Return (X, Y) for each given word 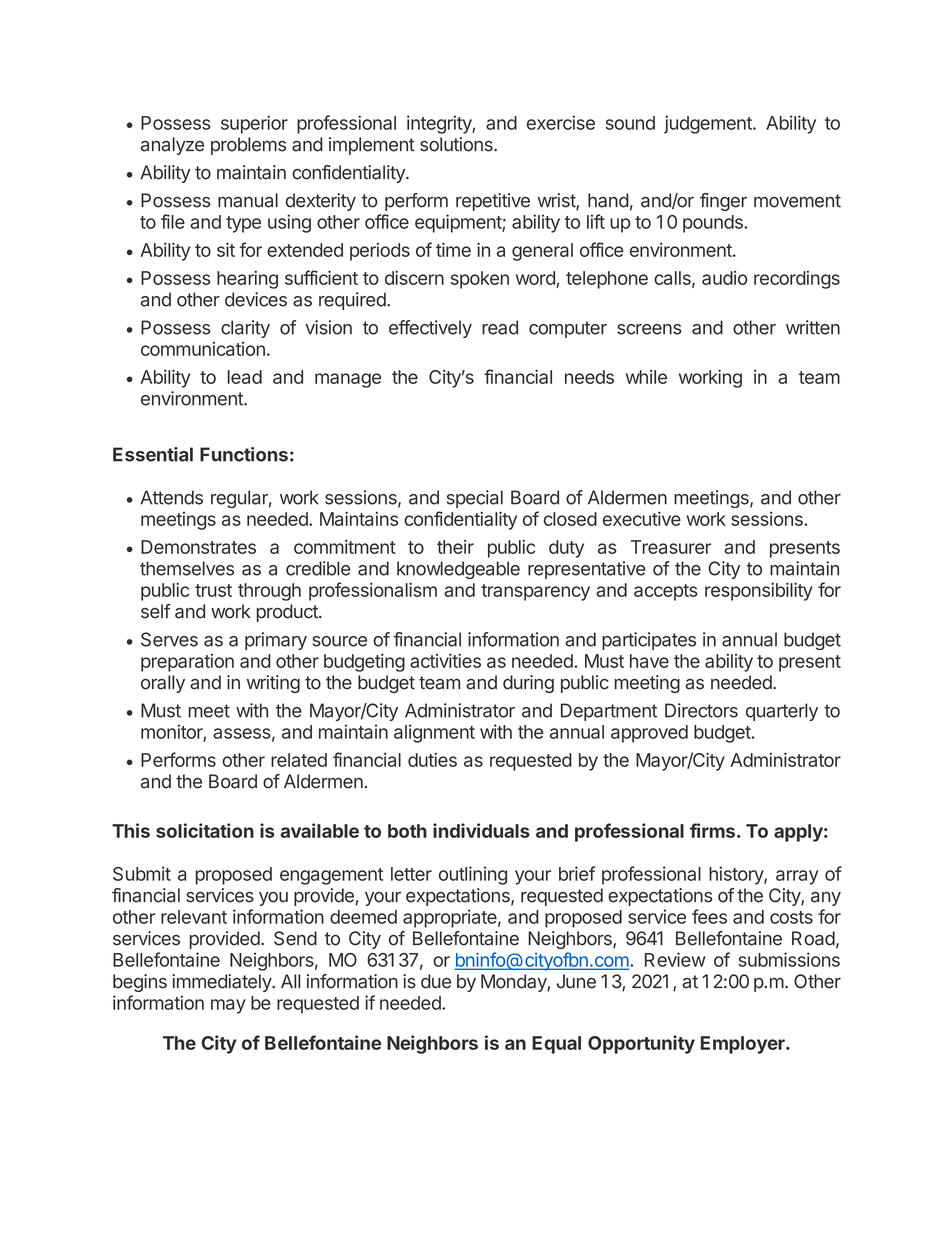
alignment (434, 733)
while (646, 377)
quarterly (782, 712)
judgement (709, 124)
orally (163, 684)
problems (248, 146)
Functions (244, 454)
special (475, 499)
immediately (222, 983)
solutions (457, 144)
